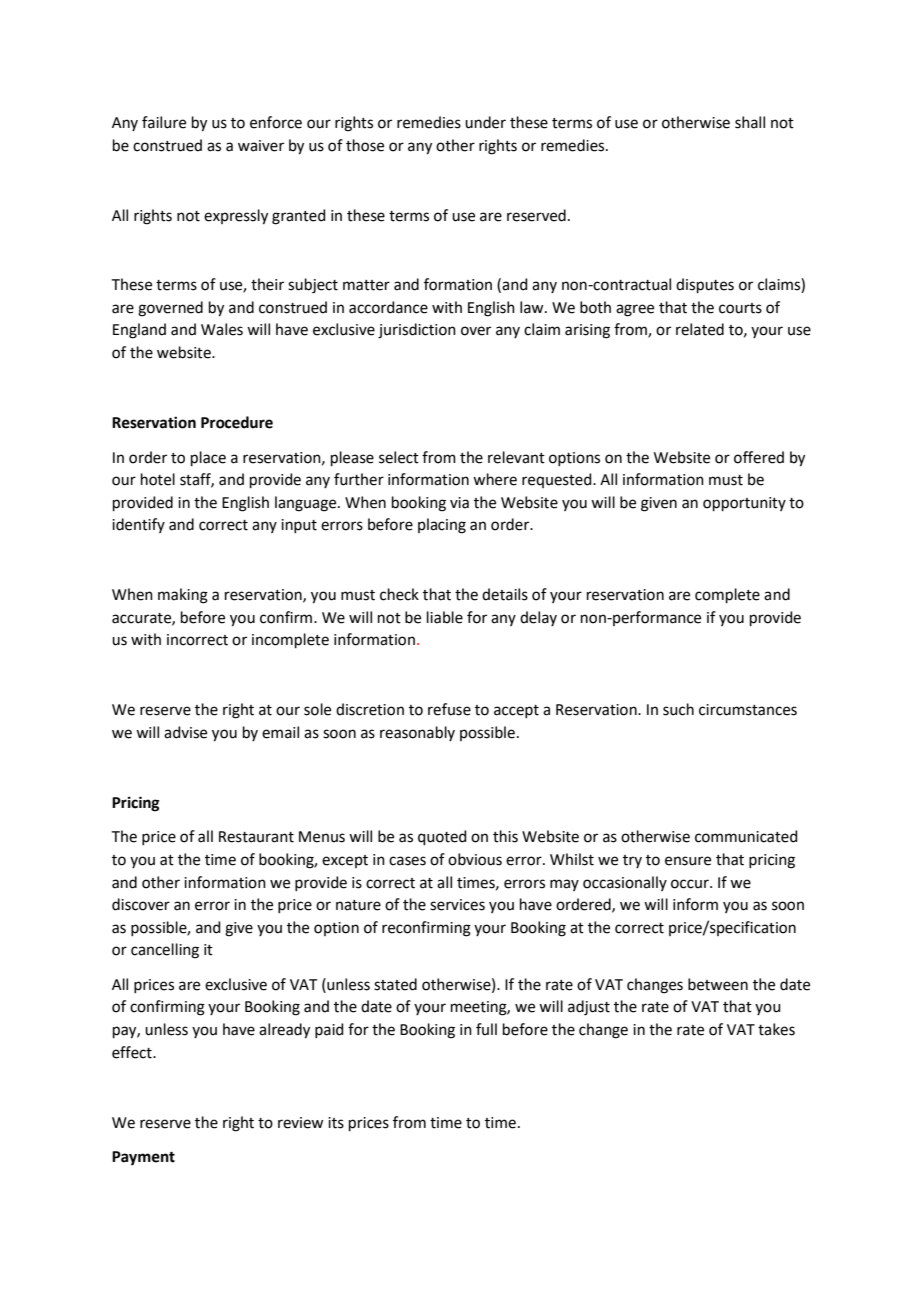  Describe the element at coordinates (678, 709) in the screenshot. I see `such` at that location.
